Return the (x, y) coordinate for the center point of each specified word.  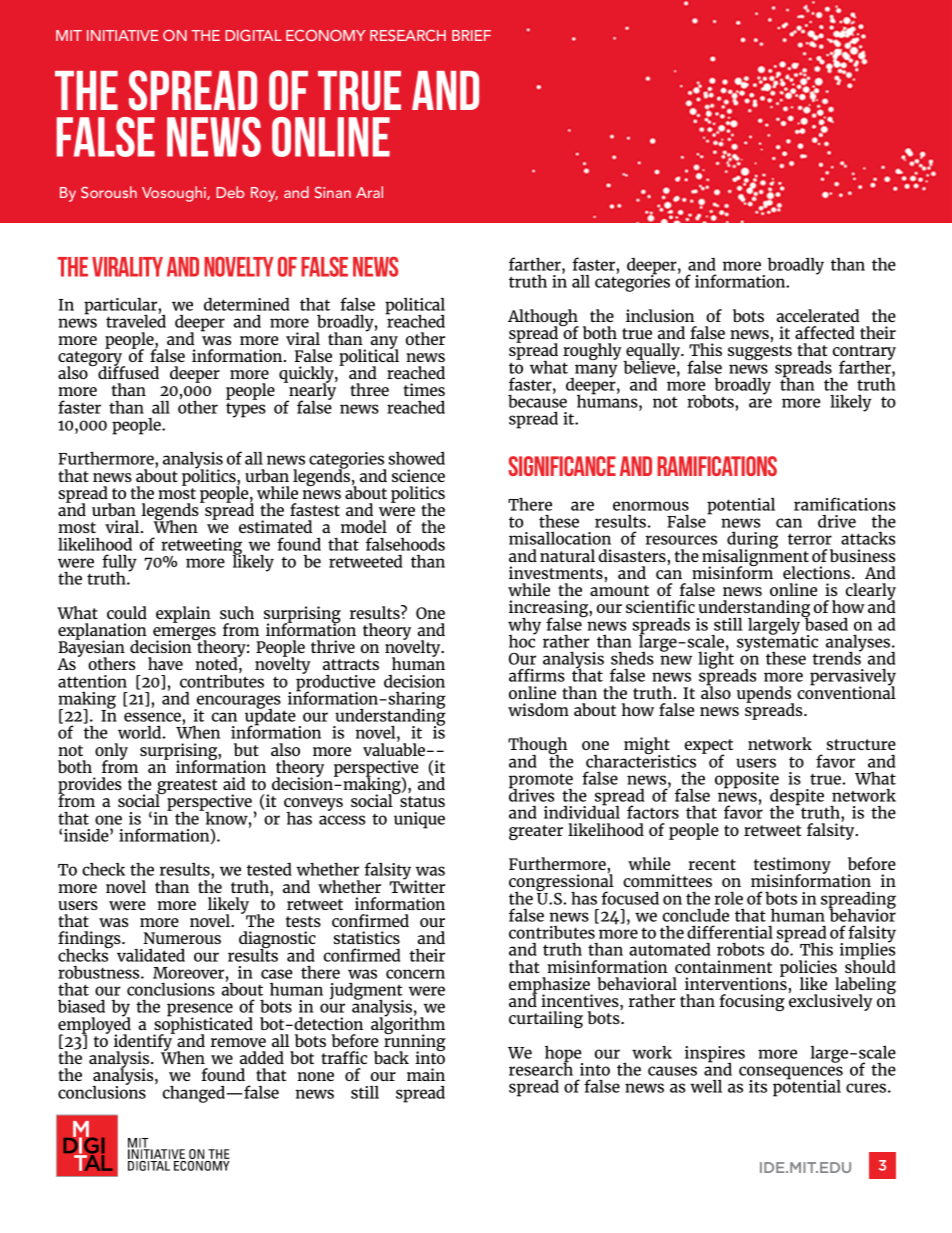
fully (119, 564)
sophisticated (203, 1025)
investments (556, 572)
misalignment (755, 558)
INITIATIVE (122, 35)
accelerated (817, 315)
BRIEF (471, 35)
